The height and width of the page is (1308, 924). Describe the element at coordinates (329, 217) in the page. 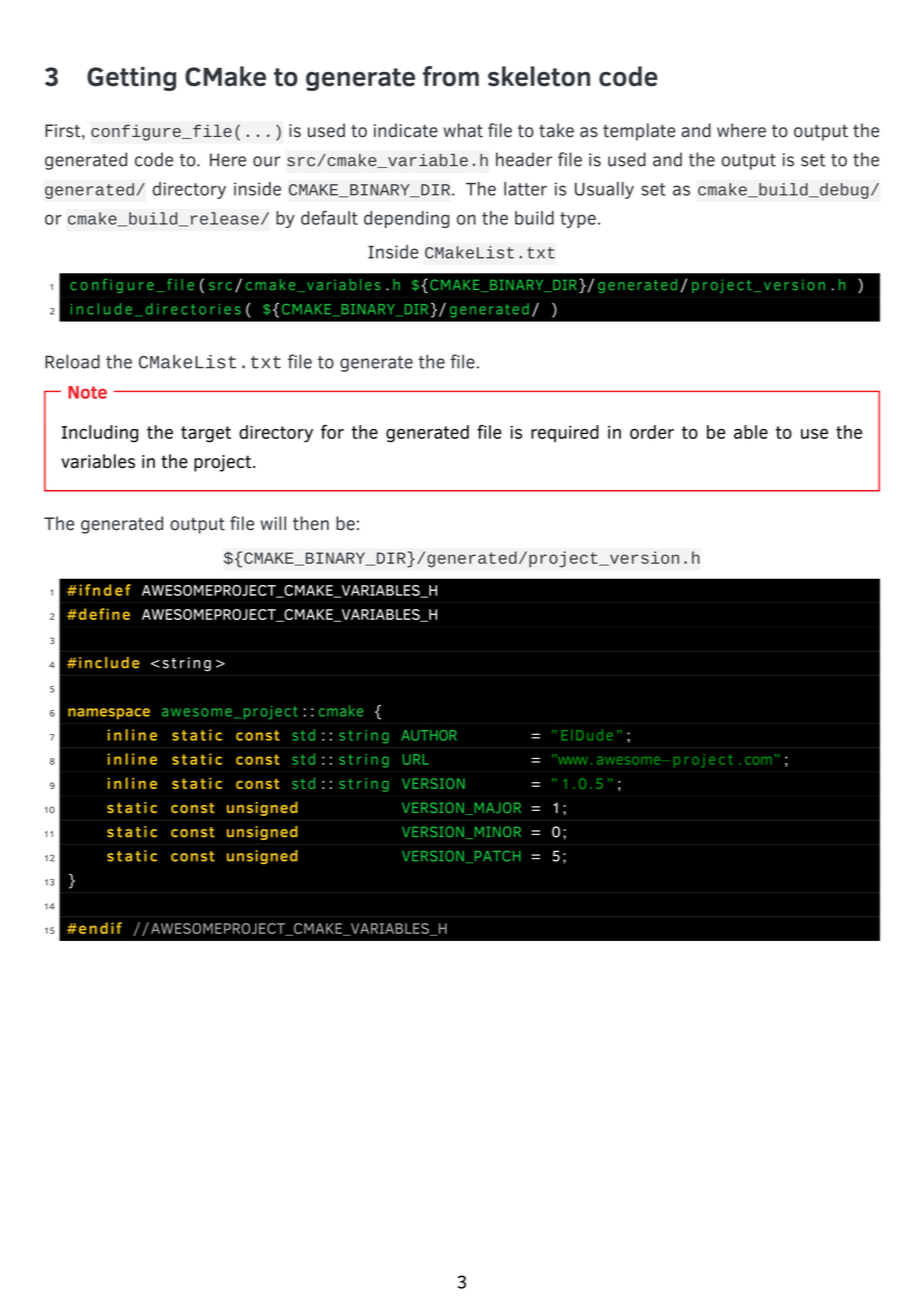

I see `default` at that location.
